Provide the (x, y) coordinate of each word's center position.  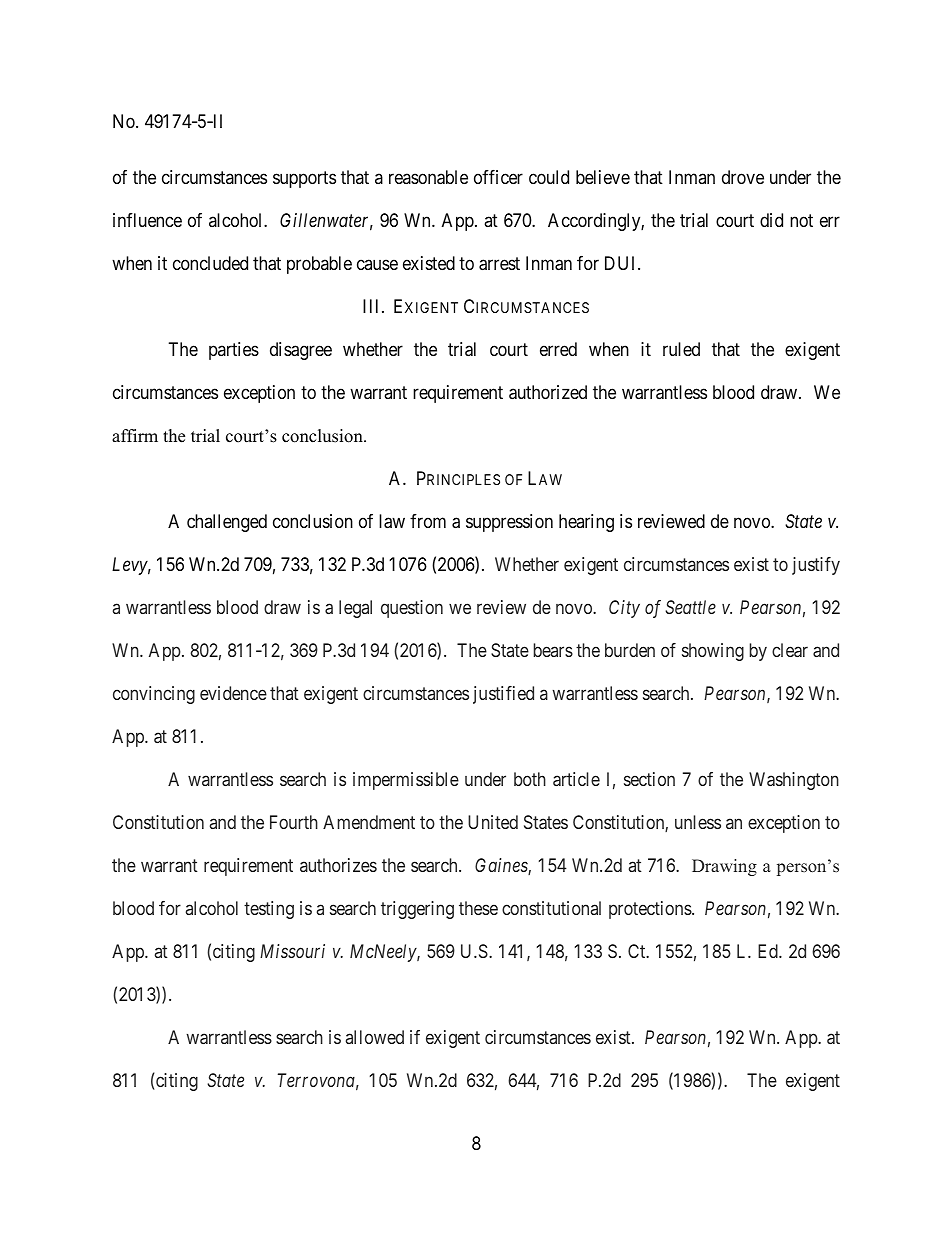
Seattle (690, 607)
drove (743, 177)
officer (498, 177)
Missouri (292, 951)
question (412, 609)
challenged (227, 523)
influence (147, 220)
